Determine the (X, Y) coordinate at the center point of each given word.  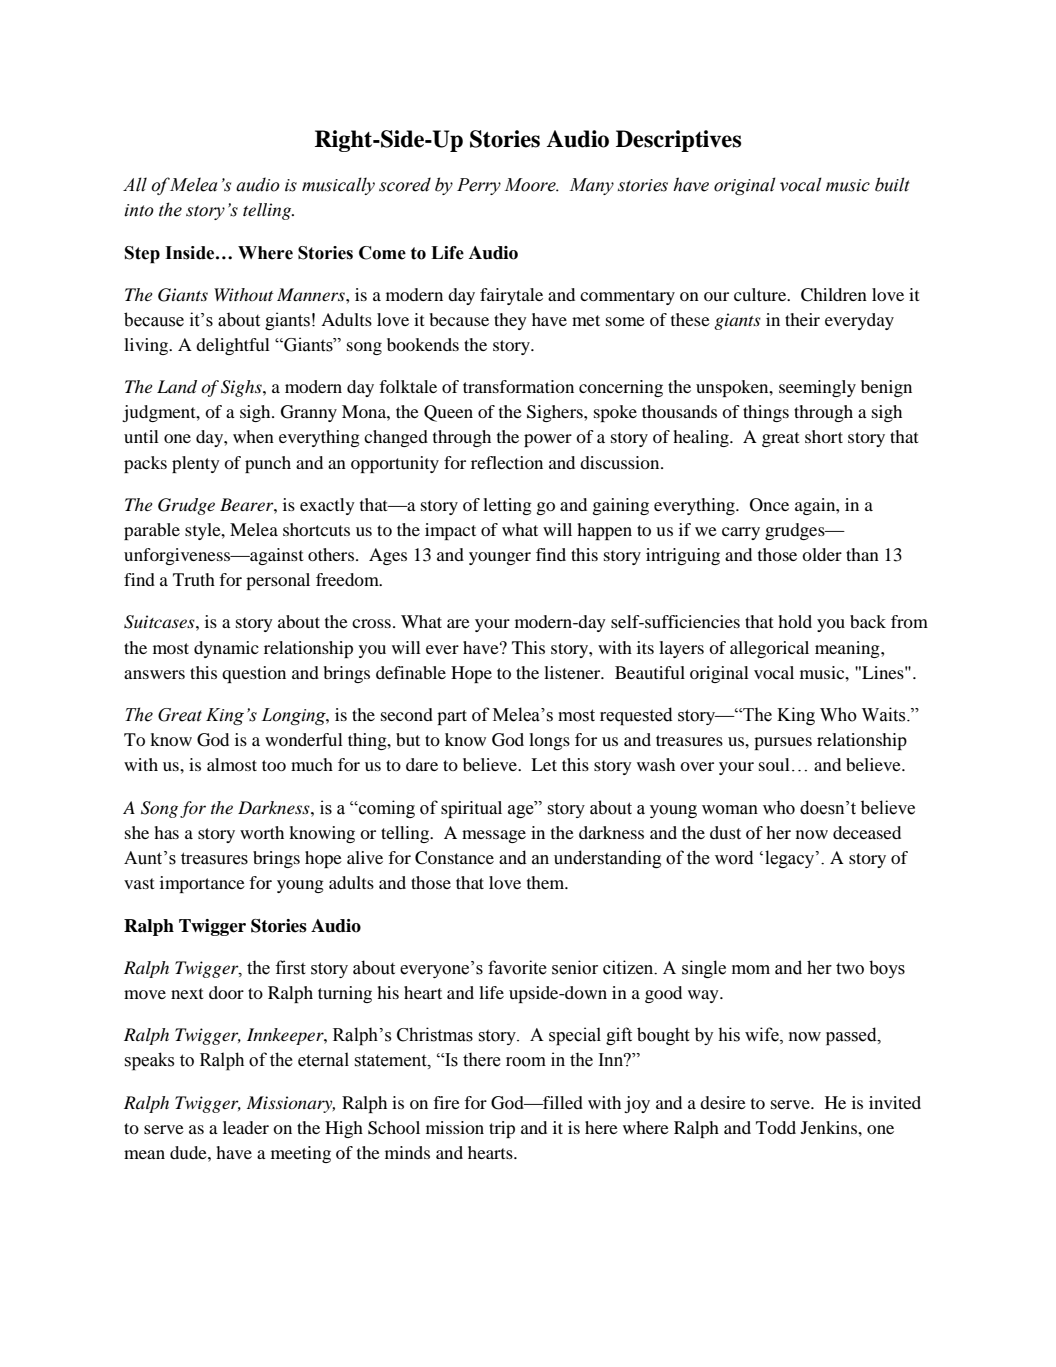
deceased (867, 832)
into (139, 210)
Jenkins (830, 1127)
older (822, 554)
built (892, 184)
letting (507, 506)
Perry (479, 186)
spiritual (471, 809)
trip (502, 1129)
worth (262, 832)
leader (246, 1127)
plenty (196, 464)
